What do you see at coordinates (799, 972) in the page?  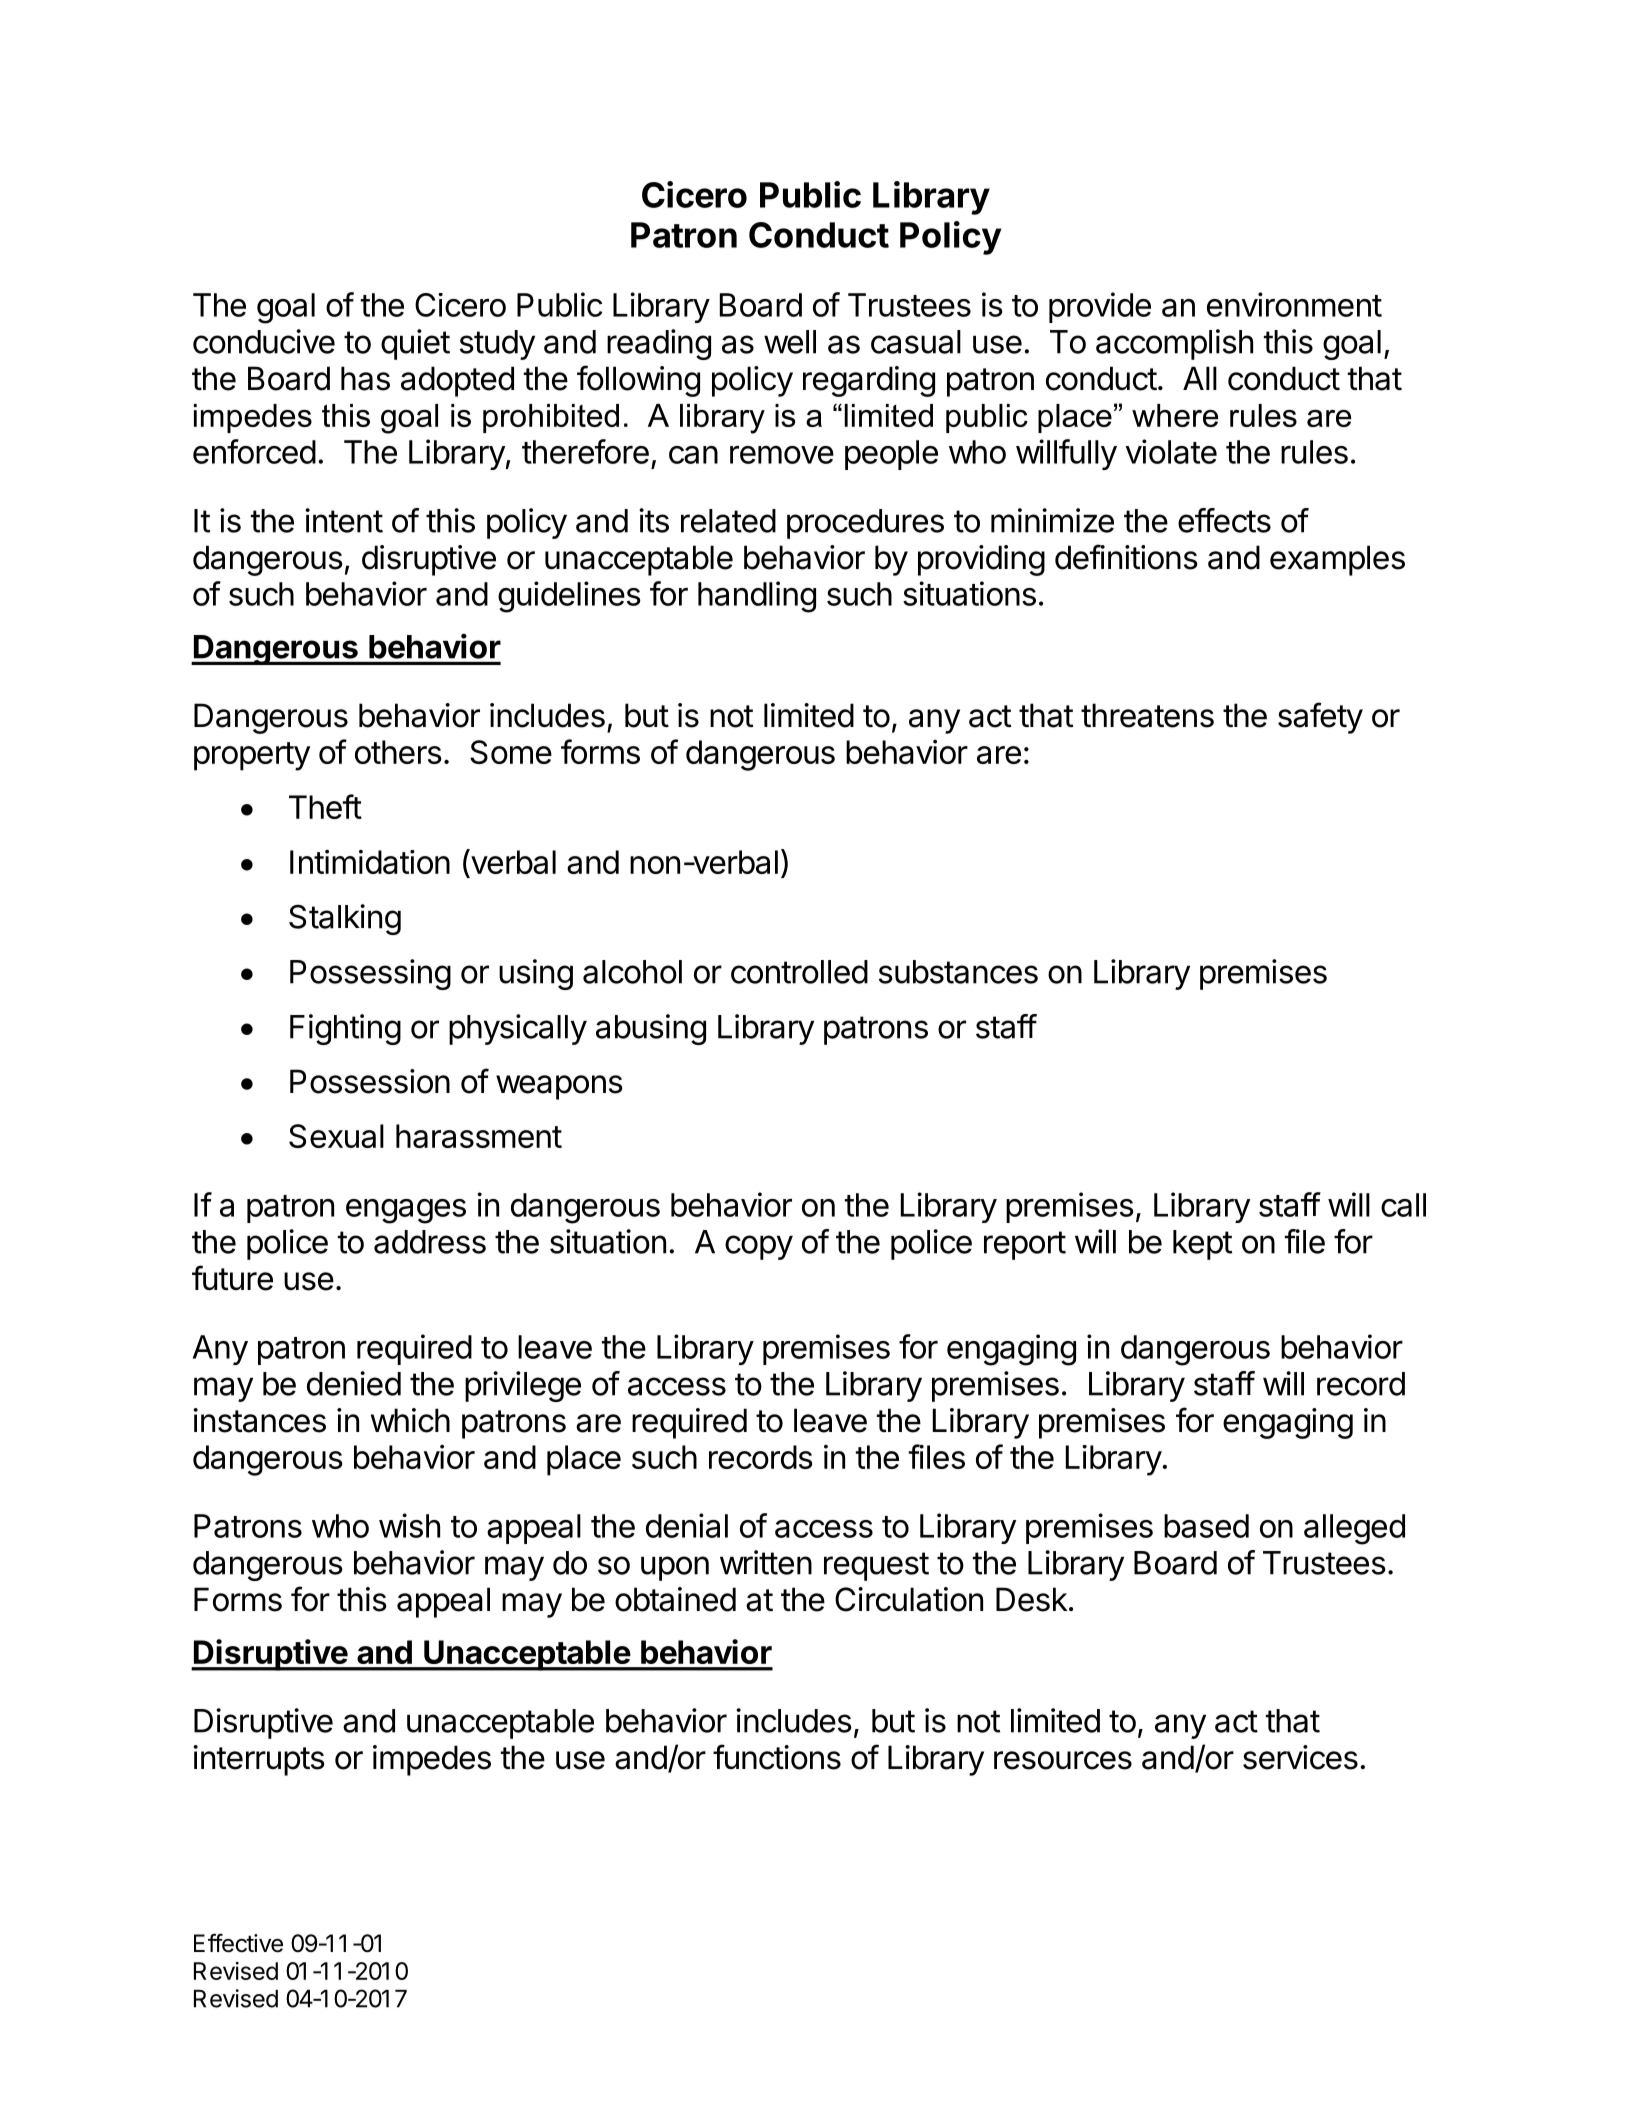 I see `controlled` at bounding box center [799, 972].
